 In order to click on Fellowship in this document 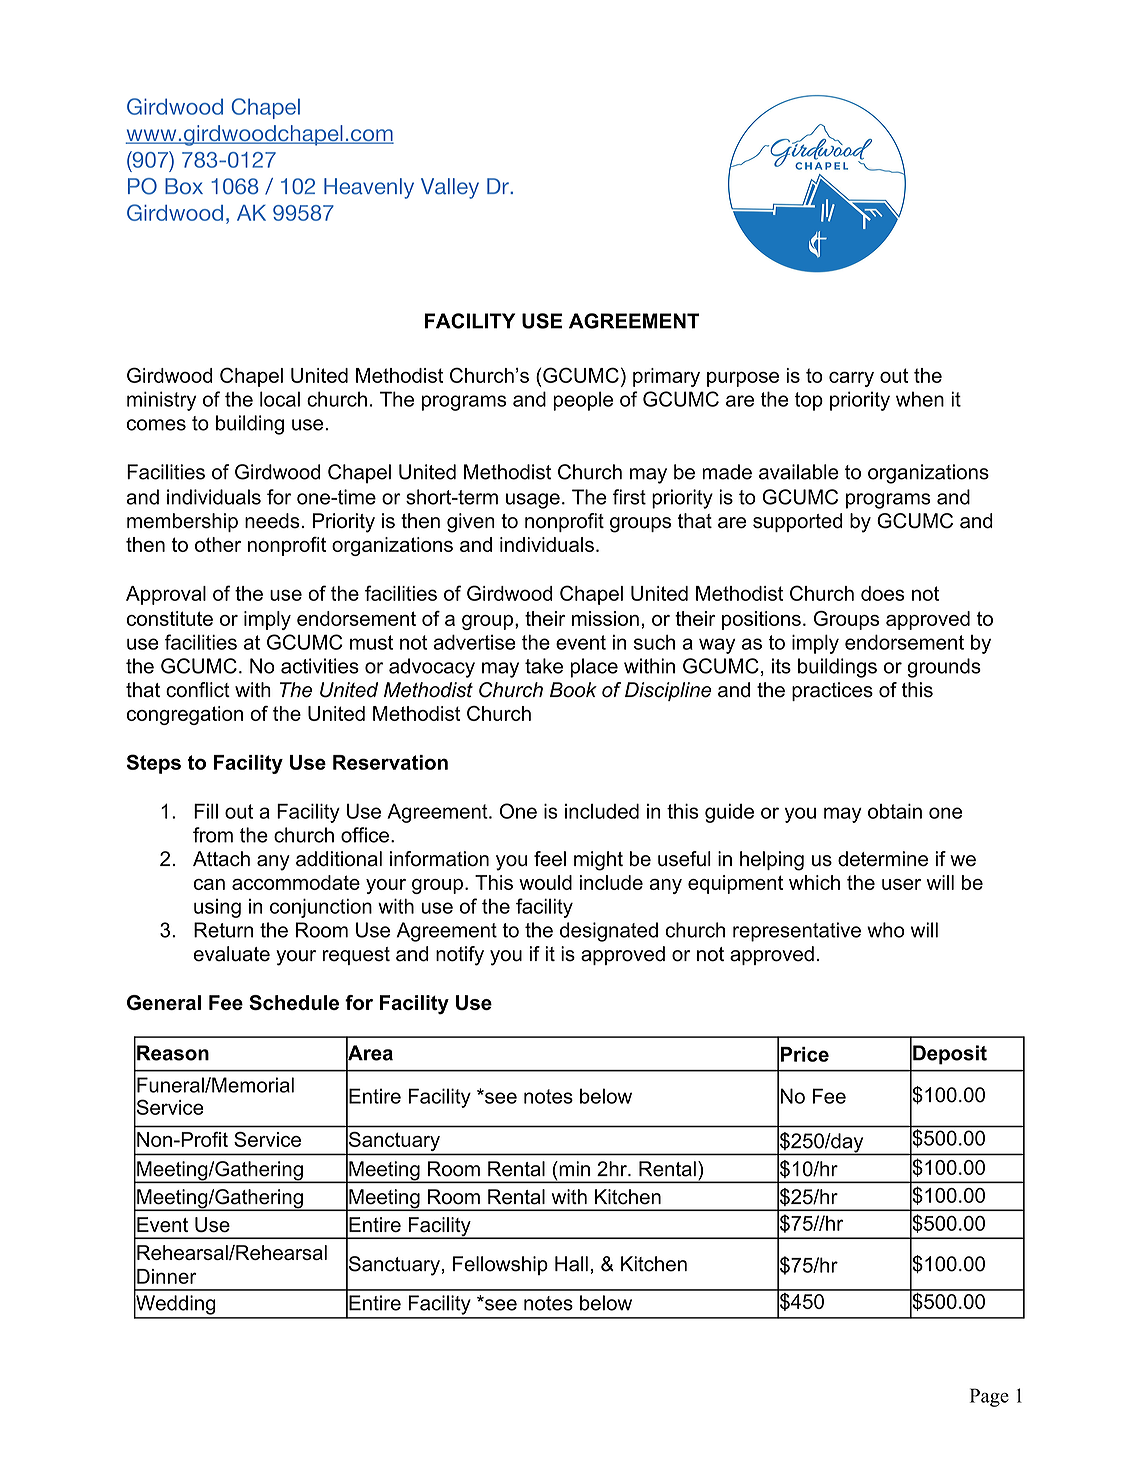, I will do `click(500, 1265)`.
